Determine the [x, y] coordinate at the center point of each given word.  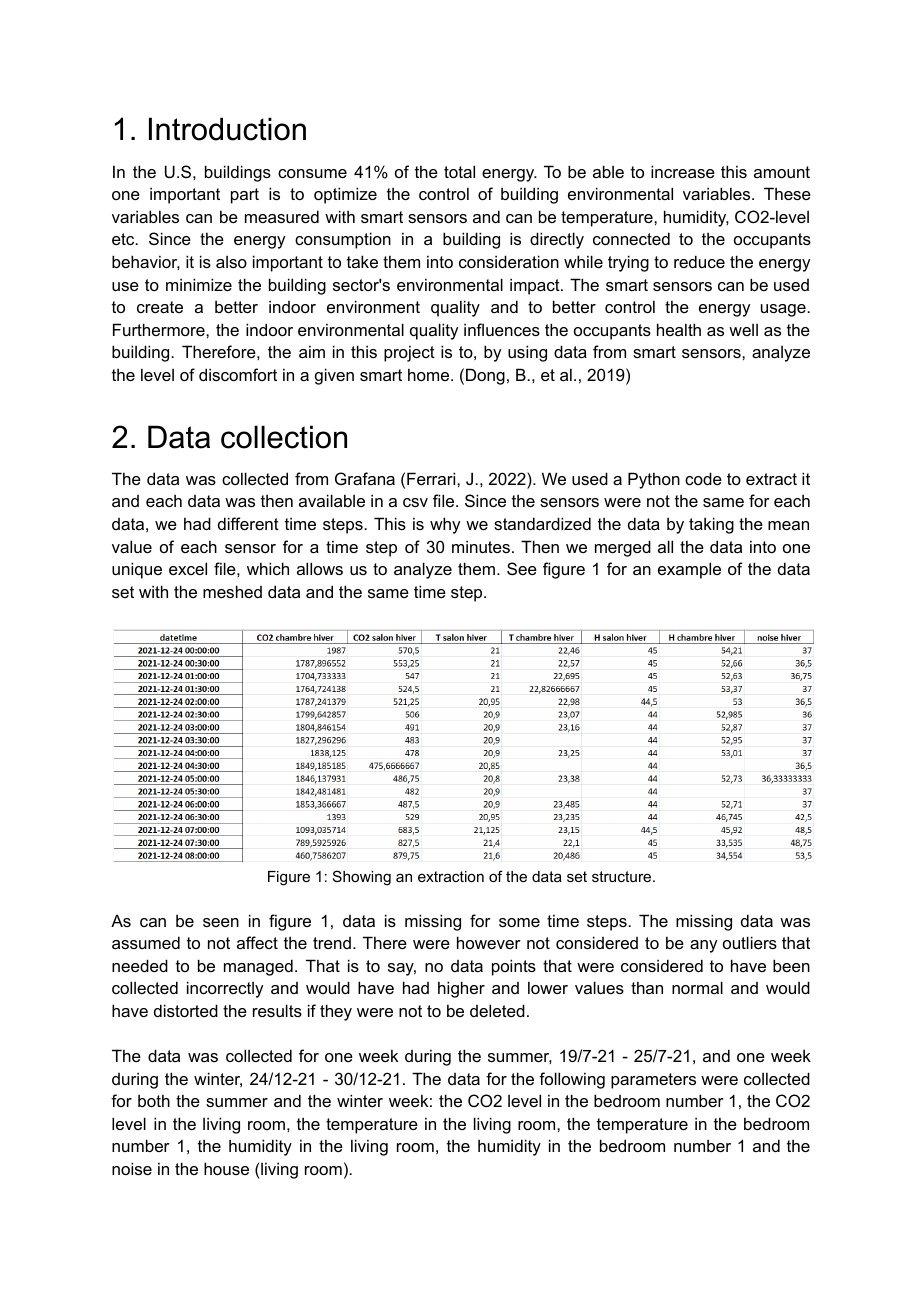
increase [683, 171]
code [703, 478]
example [689, 570]
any [703, 946]
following [572, 1080]
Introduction [227, 129]
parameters [653, 1081]
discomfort [238, 374]
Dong [485, 376]
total [459, 171]
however [489, 942]
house [226, 1168]
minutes [482, 546]
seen [221, 922]
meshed [232, 591]
